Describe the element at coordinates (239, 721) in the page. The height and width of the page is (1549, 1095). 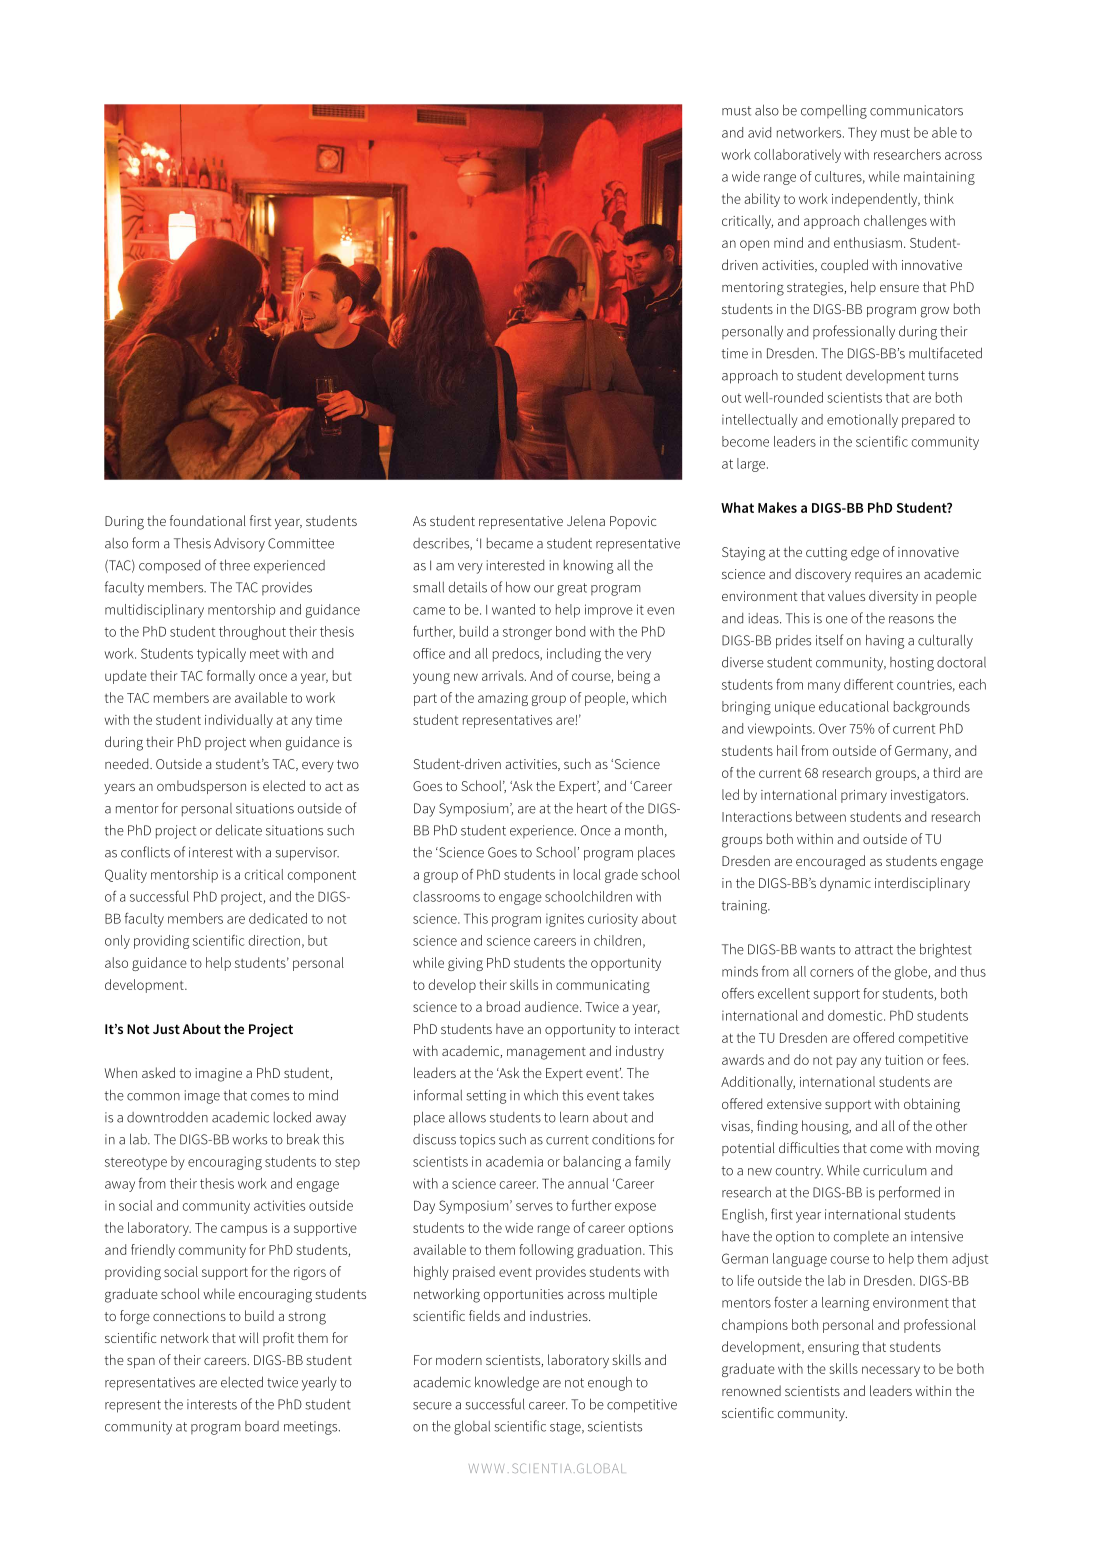
I see `individually` at that location.
